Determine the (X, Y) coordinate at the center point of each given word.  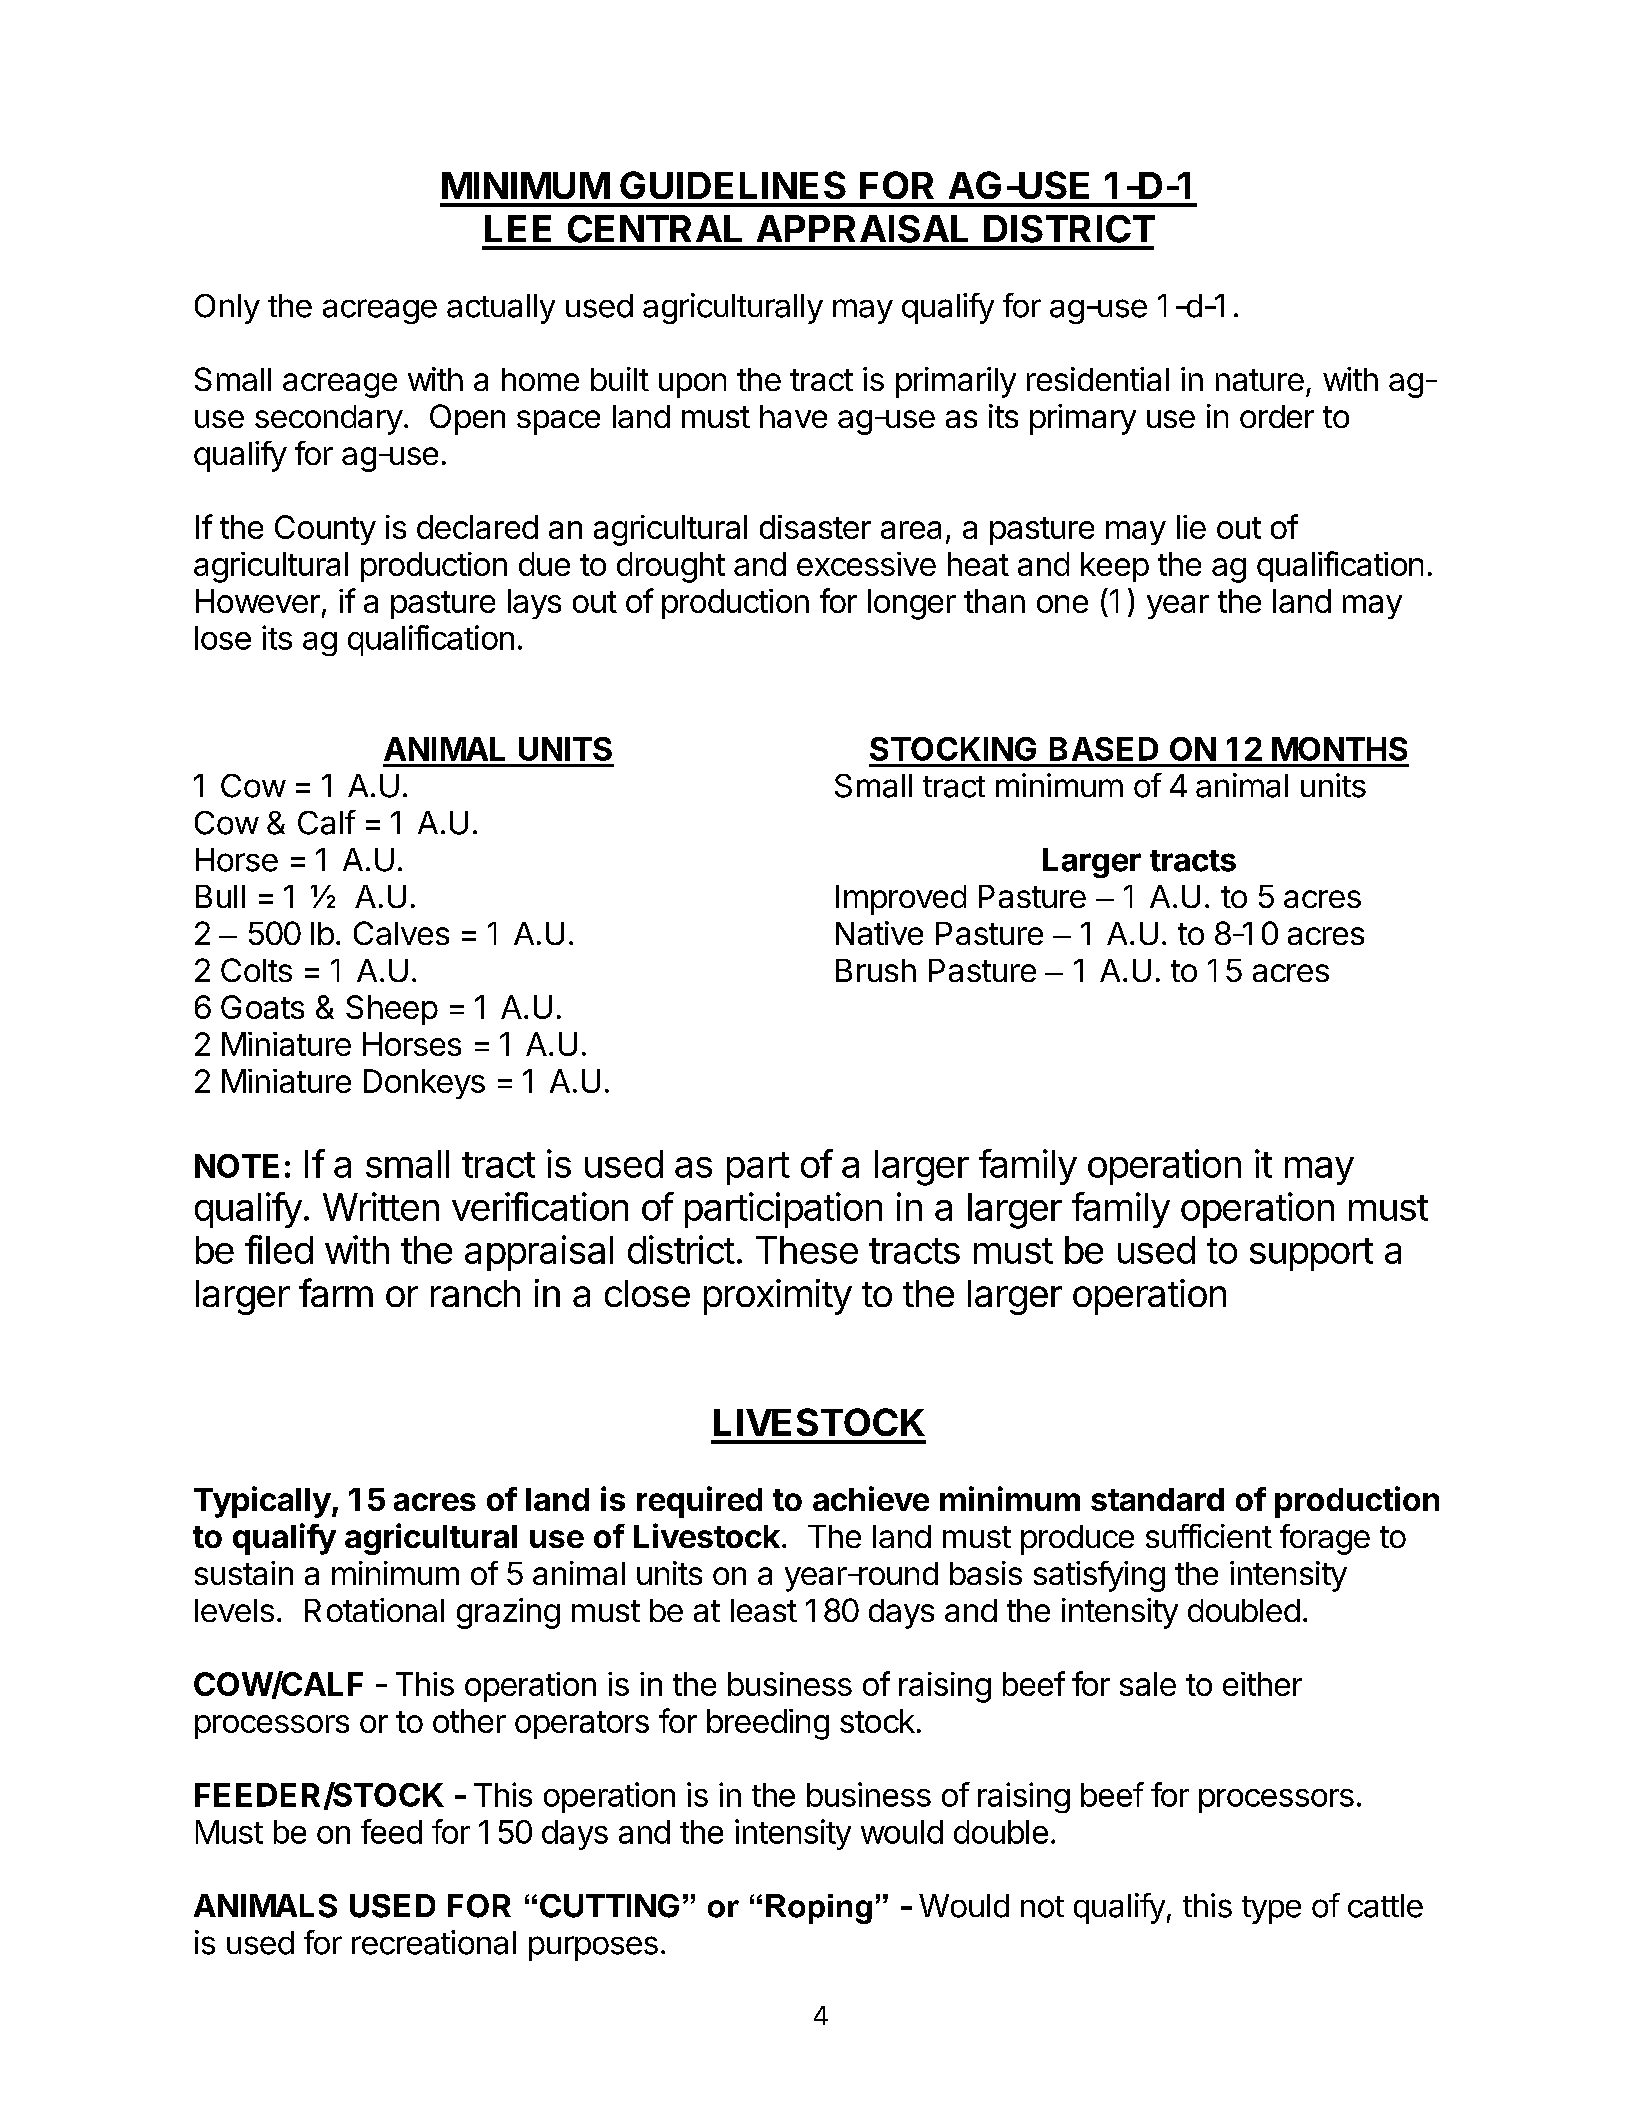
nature (1260, 380)
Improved (901, 900)
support (1311, 1254)
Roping (819, 1909)
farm (336, 1292)
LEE (518, 228)
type (1271, 1910)
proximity (778, 1297)
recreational (434, 1942)
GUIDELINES (733, 185)
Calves (401, 933)
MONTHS (1339, 749)
